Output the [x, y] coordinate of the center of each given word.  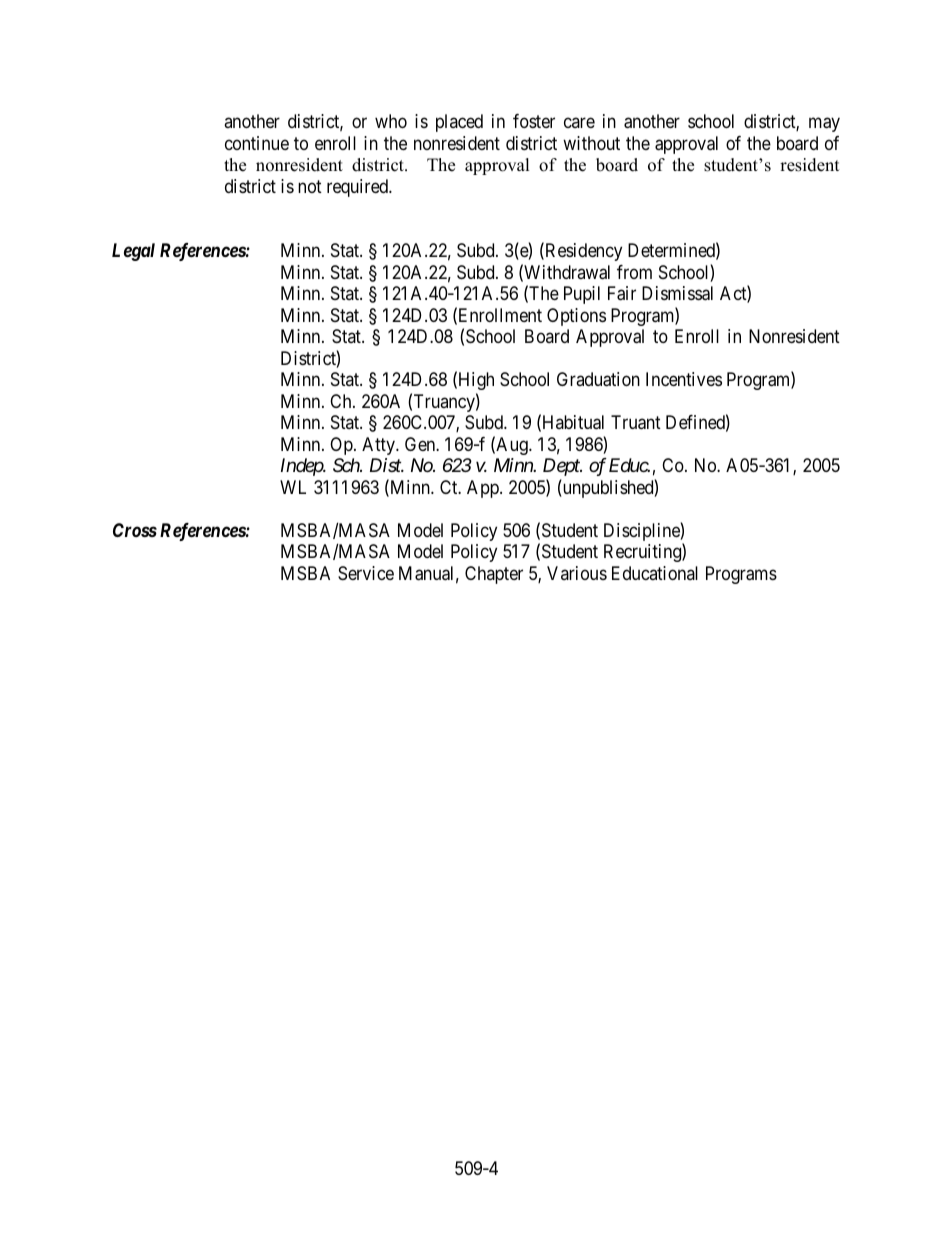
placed [459, 123]
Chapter [494, 575]
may [824, 125]
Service [366, 573]
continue [257, 143]
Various [577, 573]
